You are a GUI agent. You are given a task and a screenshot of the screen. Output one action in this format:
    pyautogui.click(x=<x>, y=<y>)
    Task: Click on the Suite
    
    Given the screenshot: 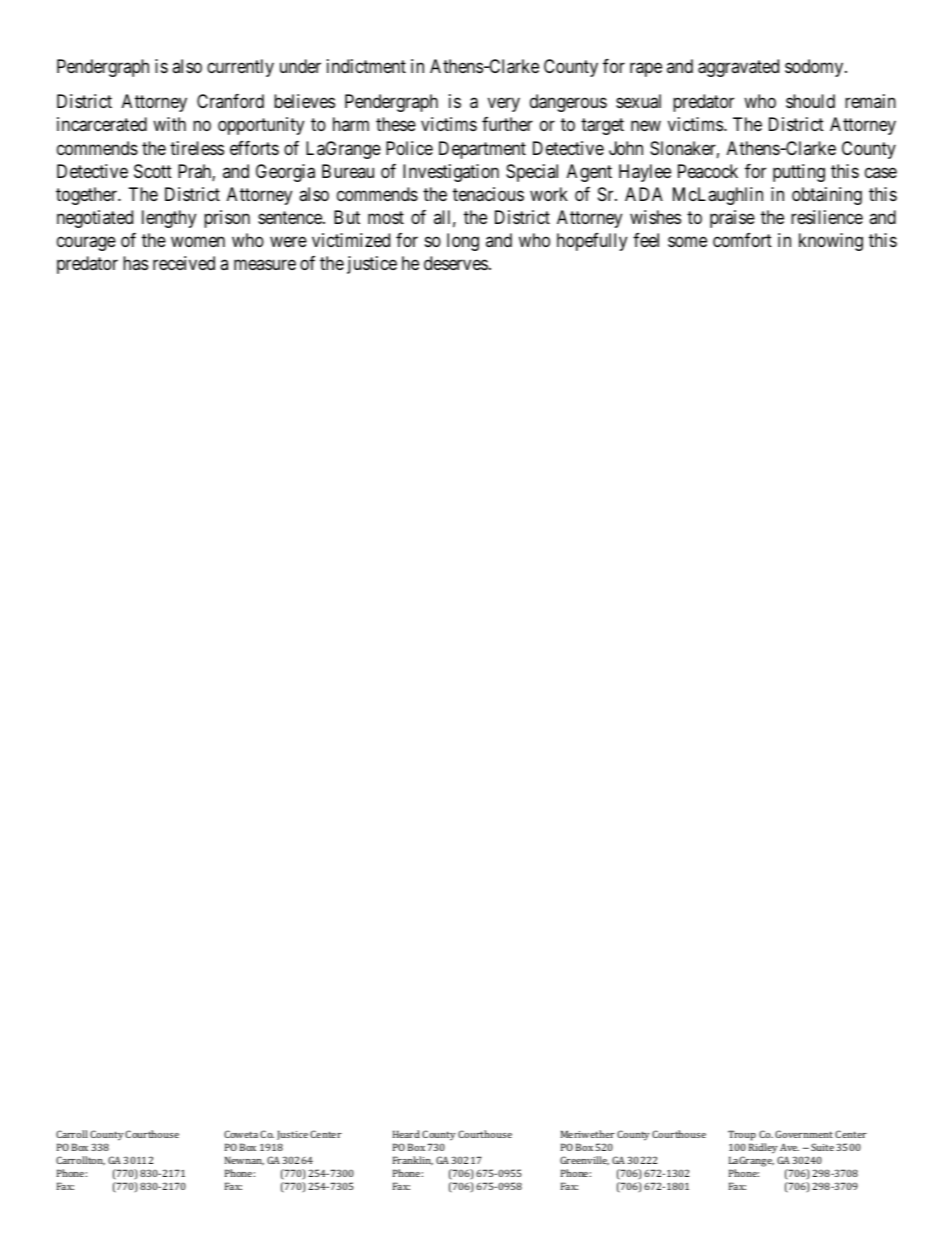 What is the action you would take?
    pyautogui.click(x=822, y=1147)
